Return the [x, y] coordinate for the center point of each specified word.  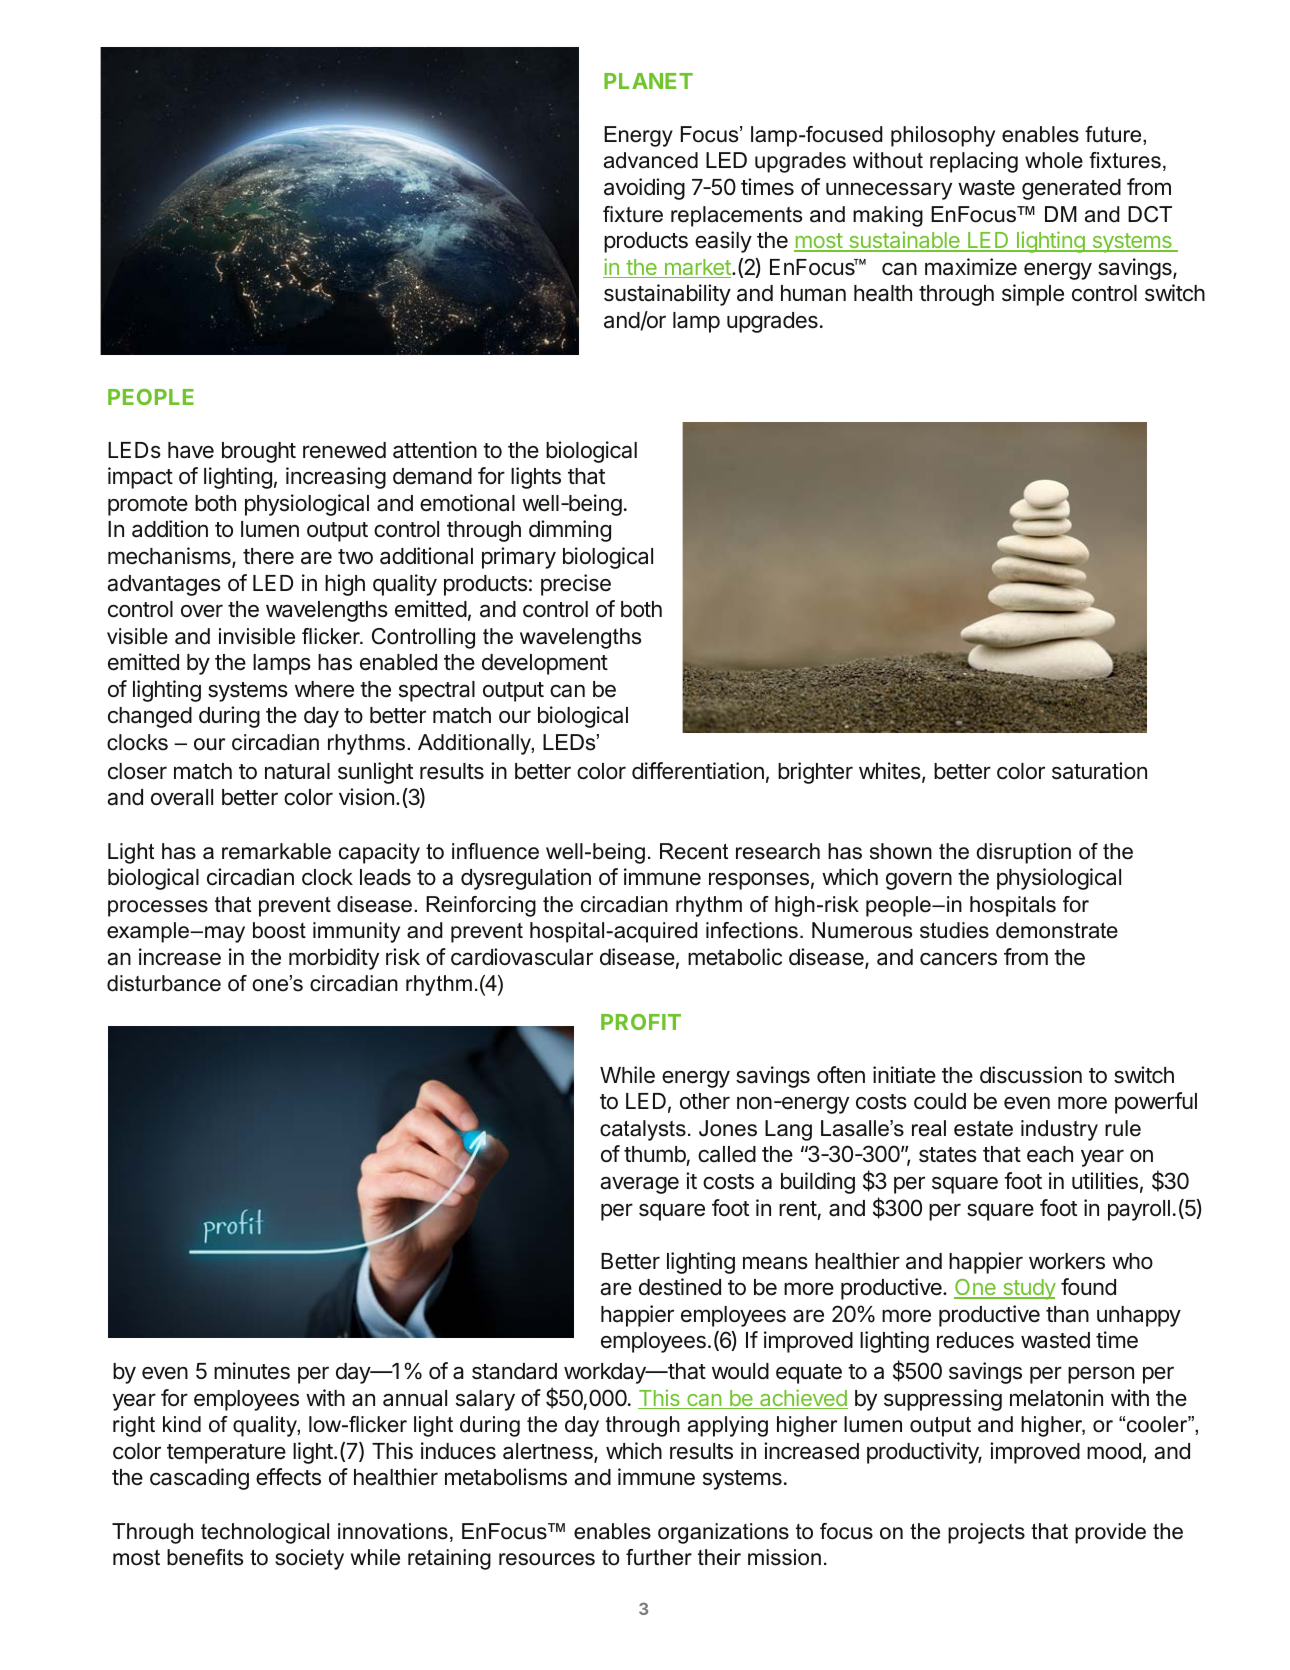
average [639, 1185]
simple [1033, 295]
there [268, 556]
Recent [694, 851]
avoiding [644, 189]
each [1050, 1154]
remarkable [276, 851]
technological [265, 1533]
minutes [252, 1371]
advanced [651, 160]
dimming [570, 531]
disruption [1023, 853]
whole [1054, 160]
